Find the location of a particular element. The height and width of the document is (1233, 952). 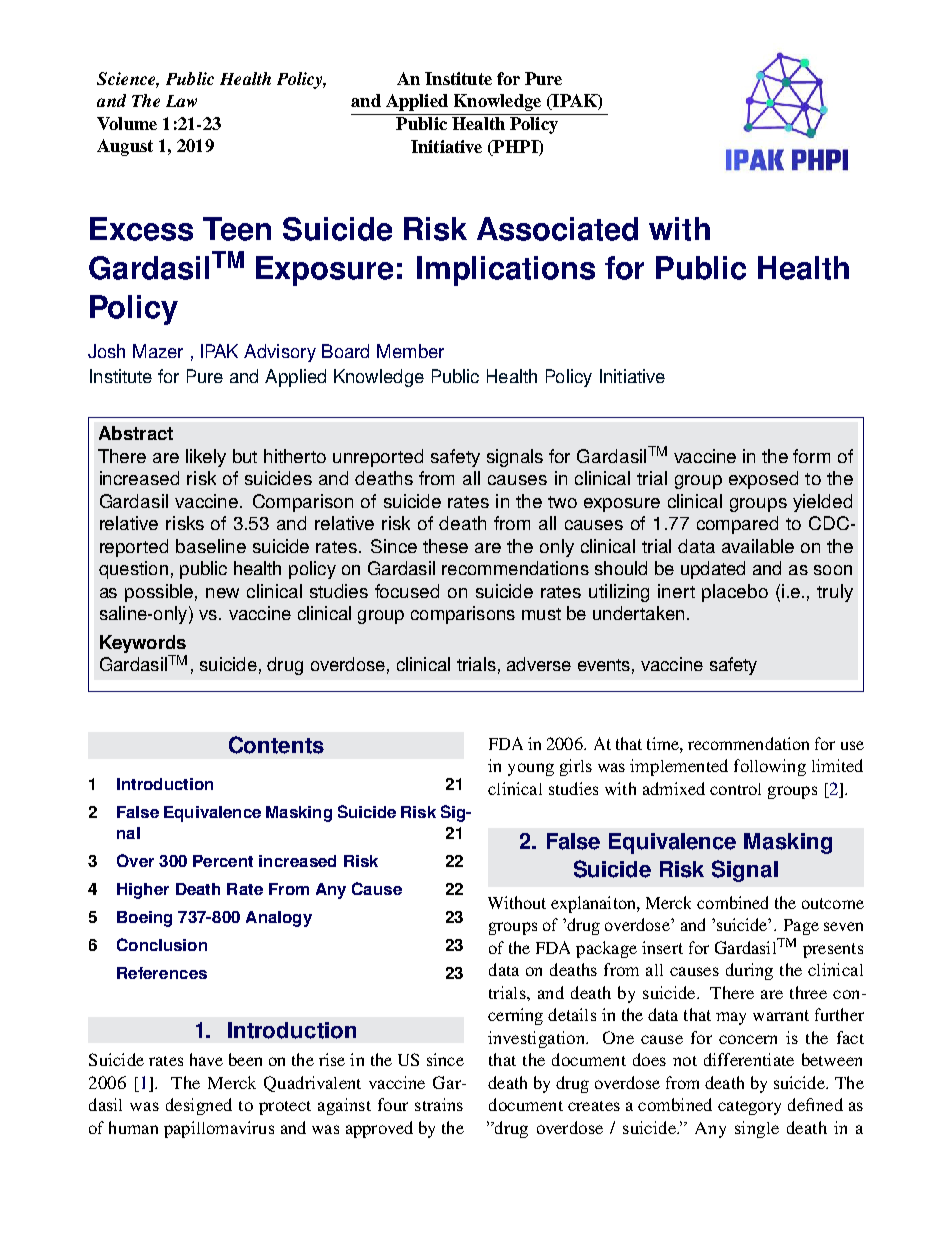

designed is located at coordinates (199, 1106).
